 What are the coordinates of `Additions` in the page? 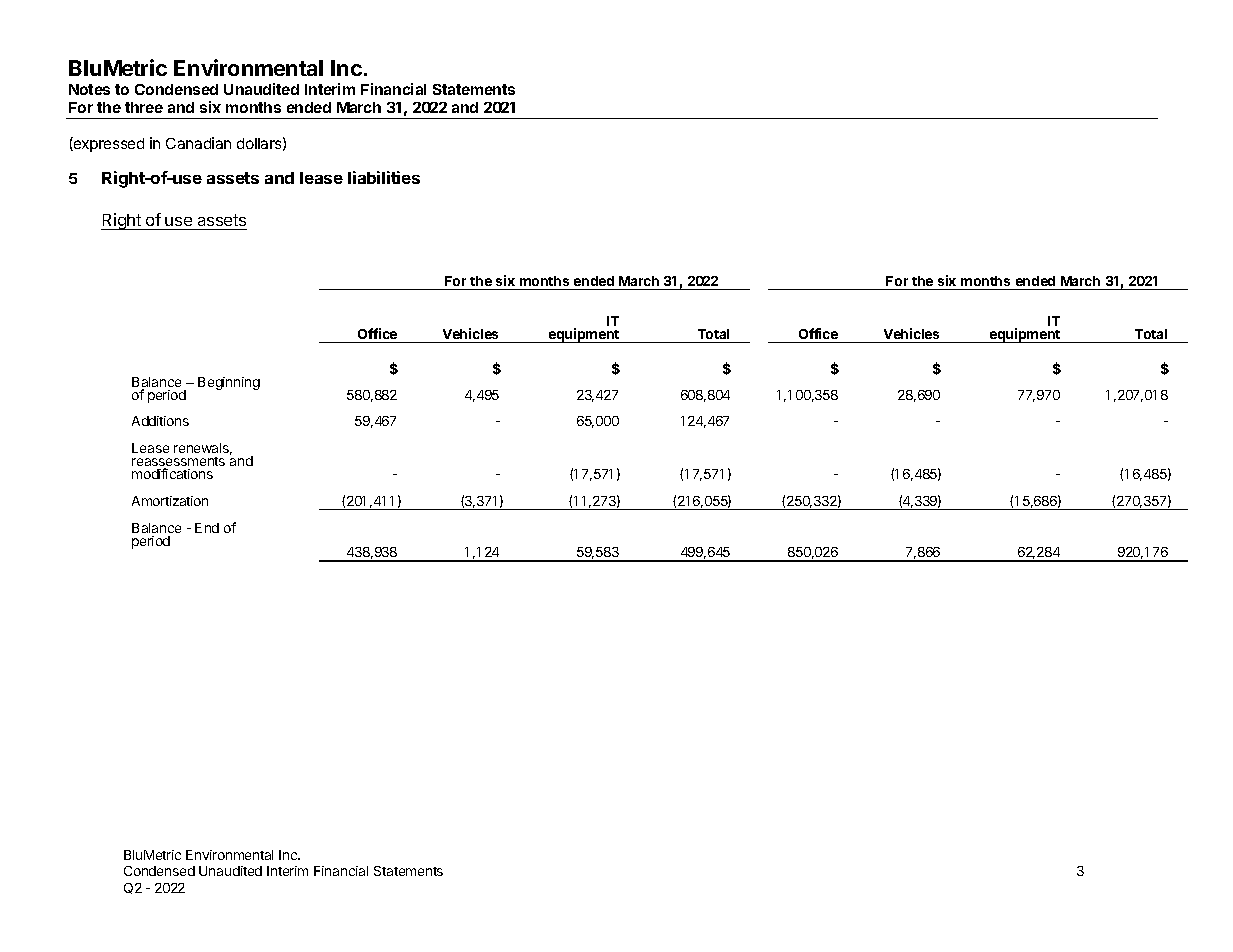 It's located at (160, 421).
